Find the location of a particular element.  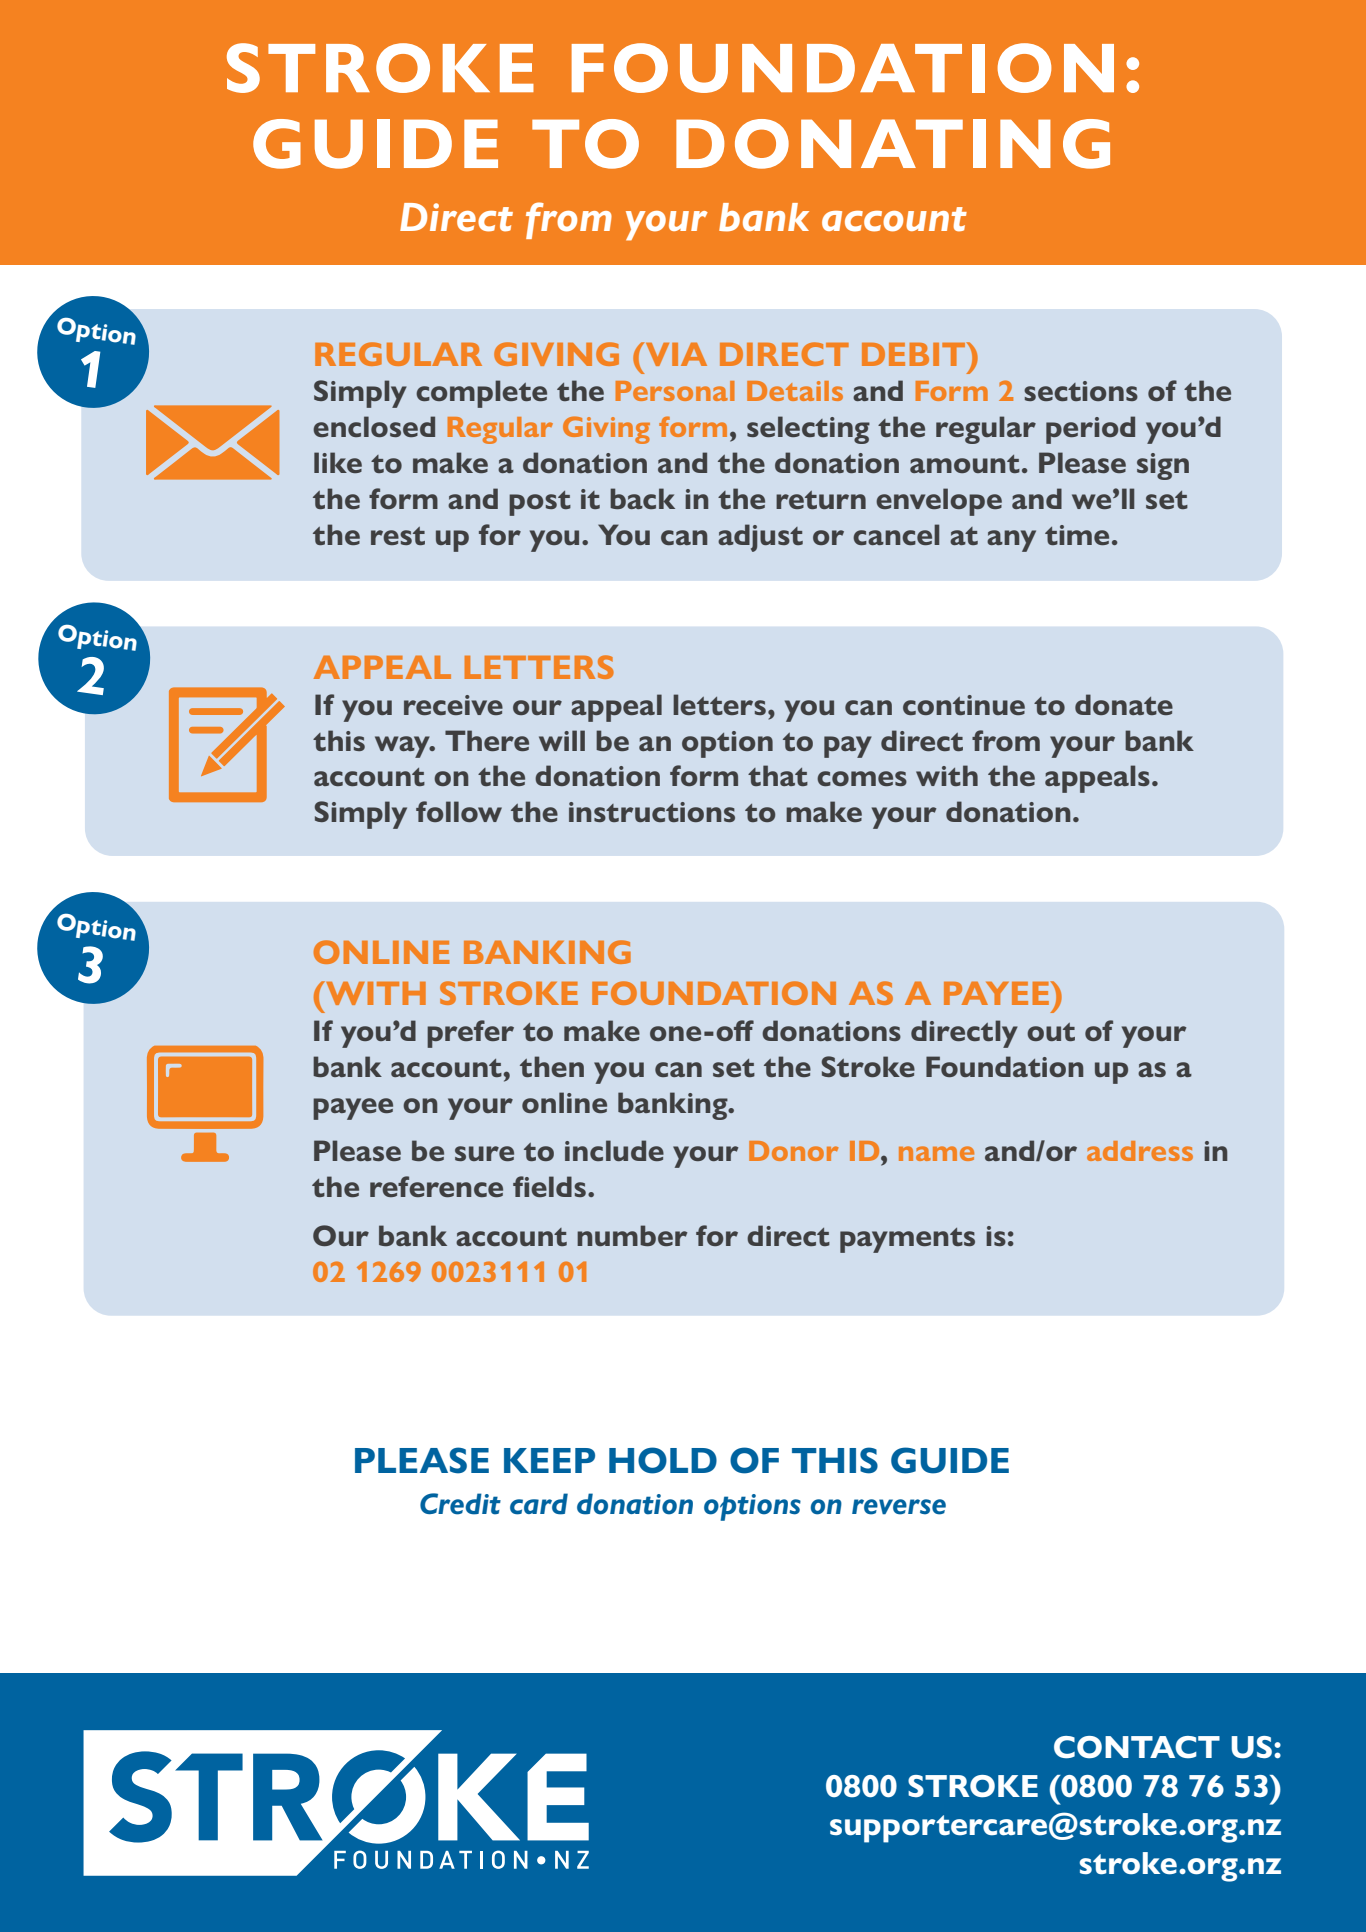

DONATING is located at coordinates (893, 144).
